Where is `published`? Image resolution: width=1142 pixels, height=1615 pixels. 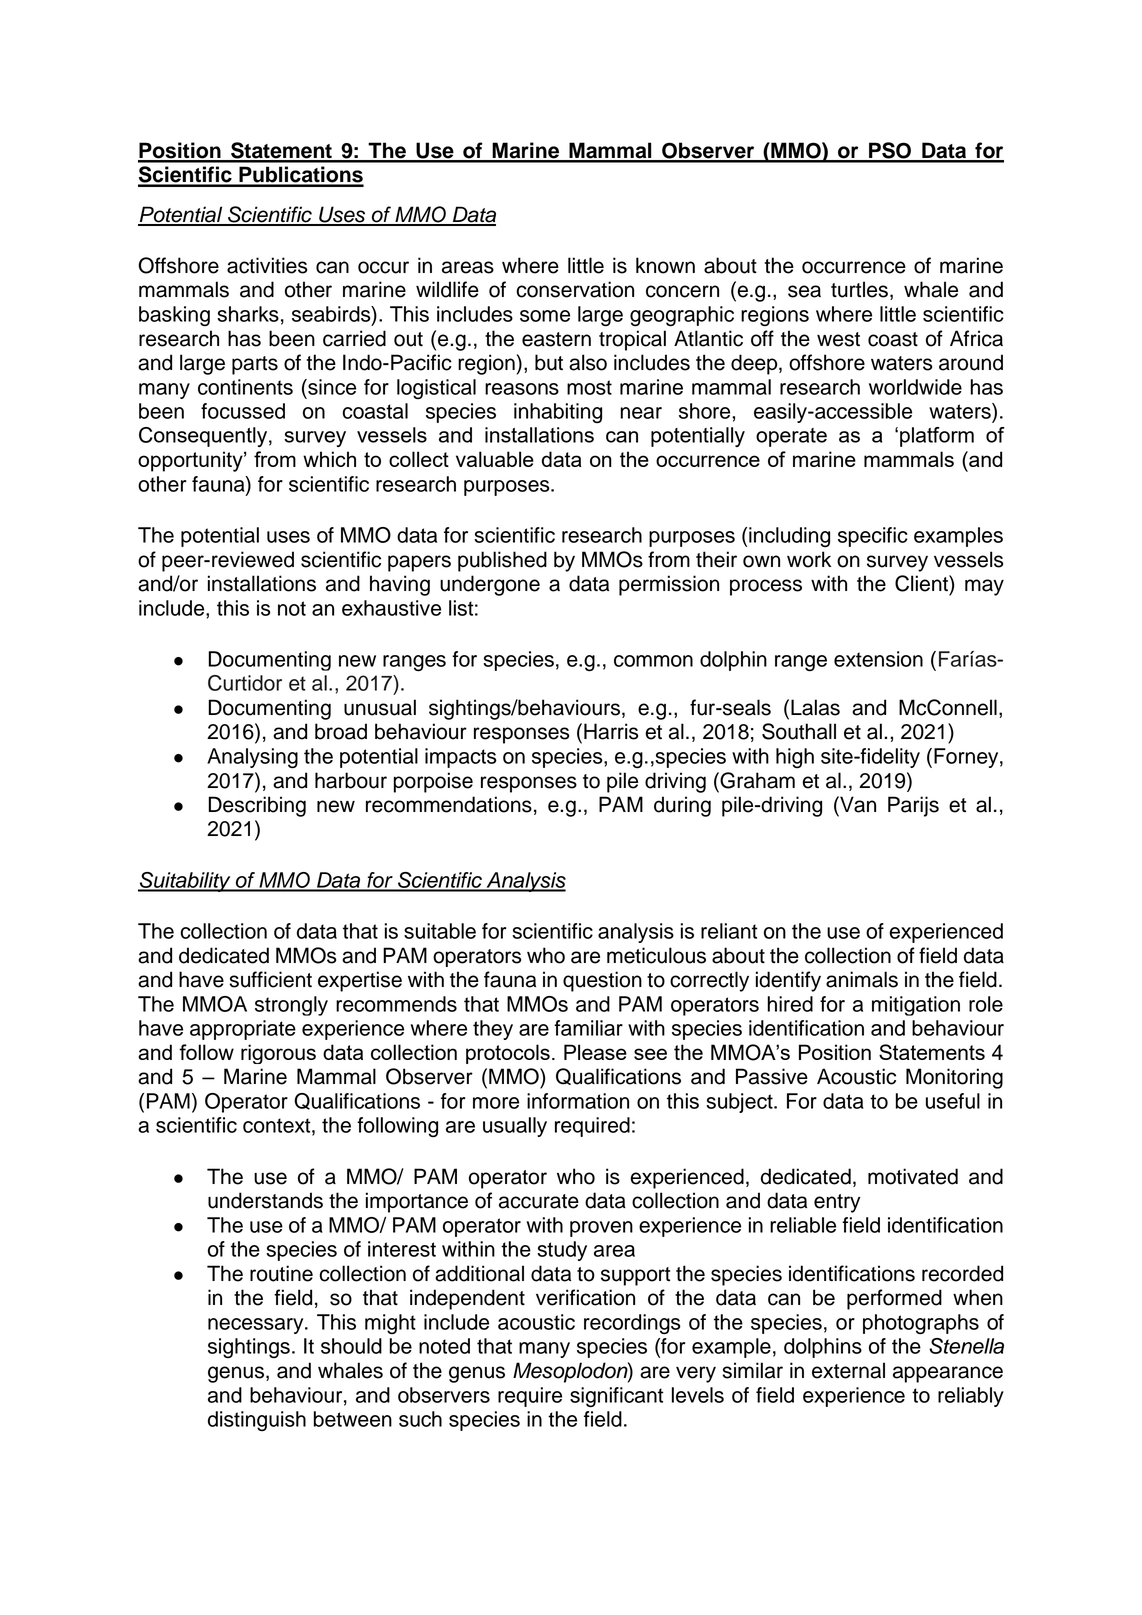
published is located at coordinates (502, 561).
